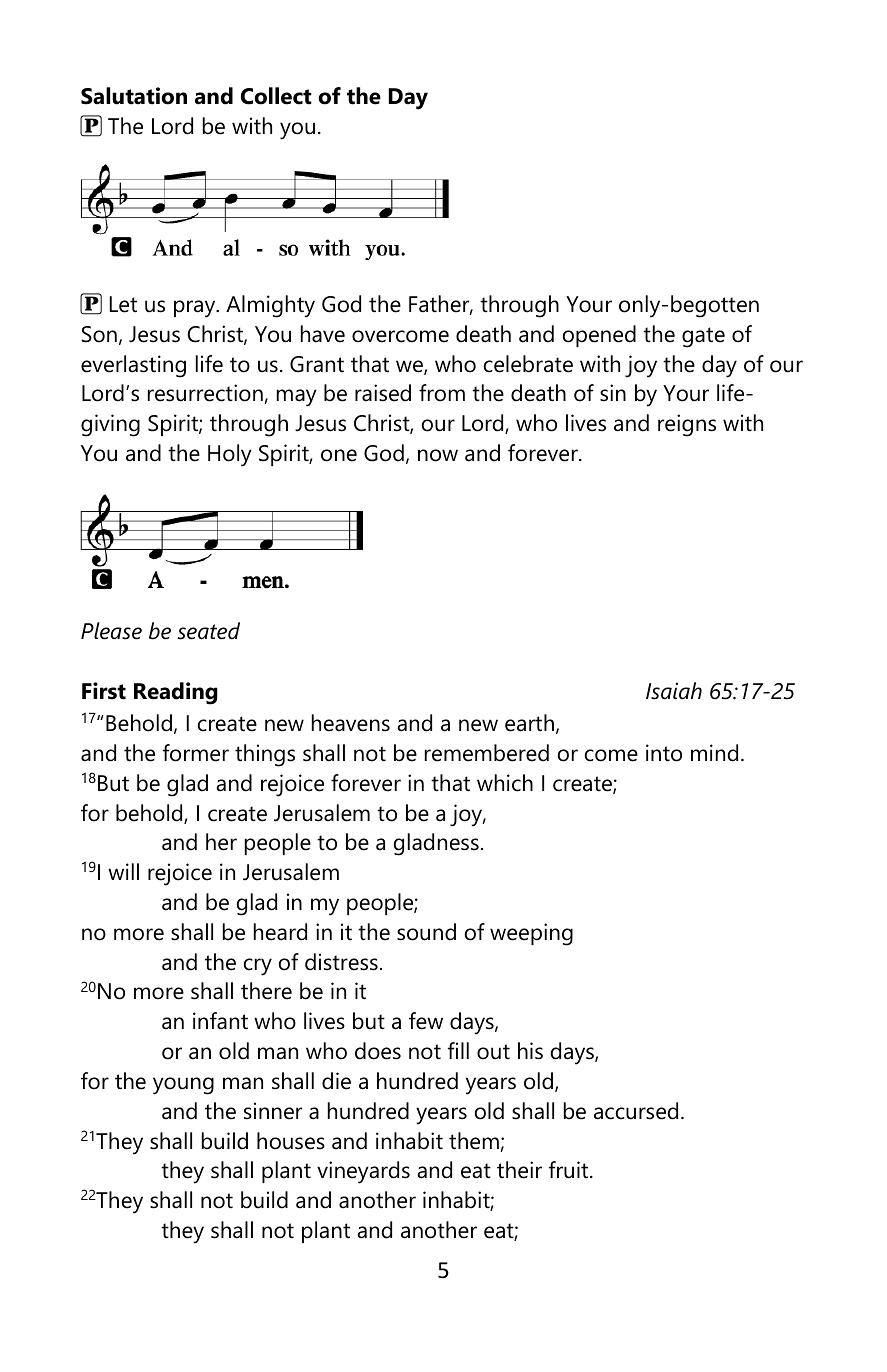  Describe the element at coordinates (599, 336) in the document. I see `opened` at that location.
